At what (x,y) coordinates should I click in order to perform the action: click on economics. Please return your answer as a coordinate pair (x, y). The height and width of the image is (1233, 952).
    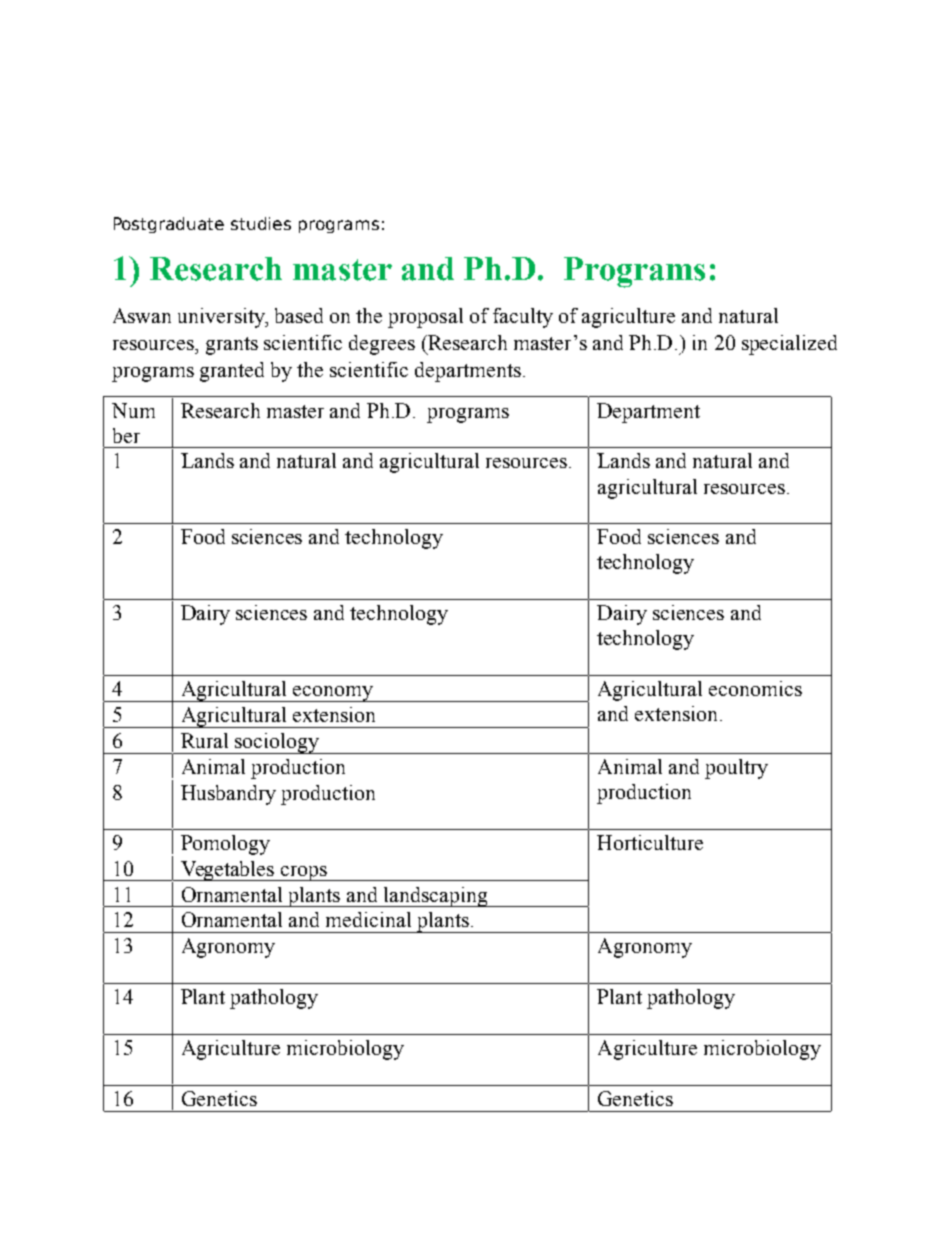
    Looking at the image, I should click on (755, 688).
